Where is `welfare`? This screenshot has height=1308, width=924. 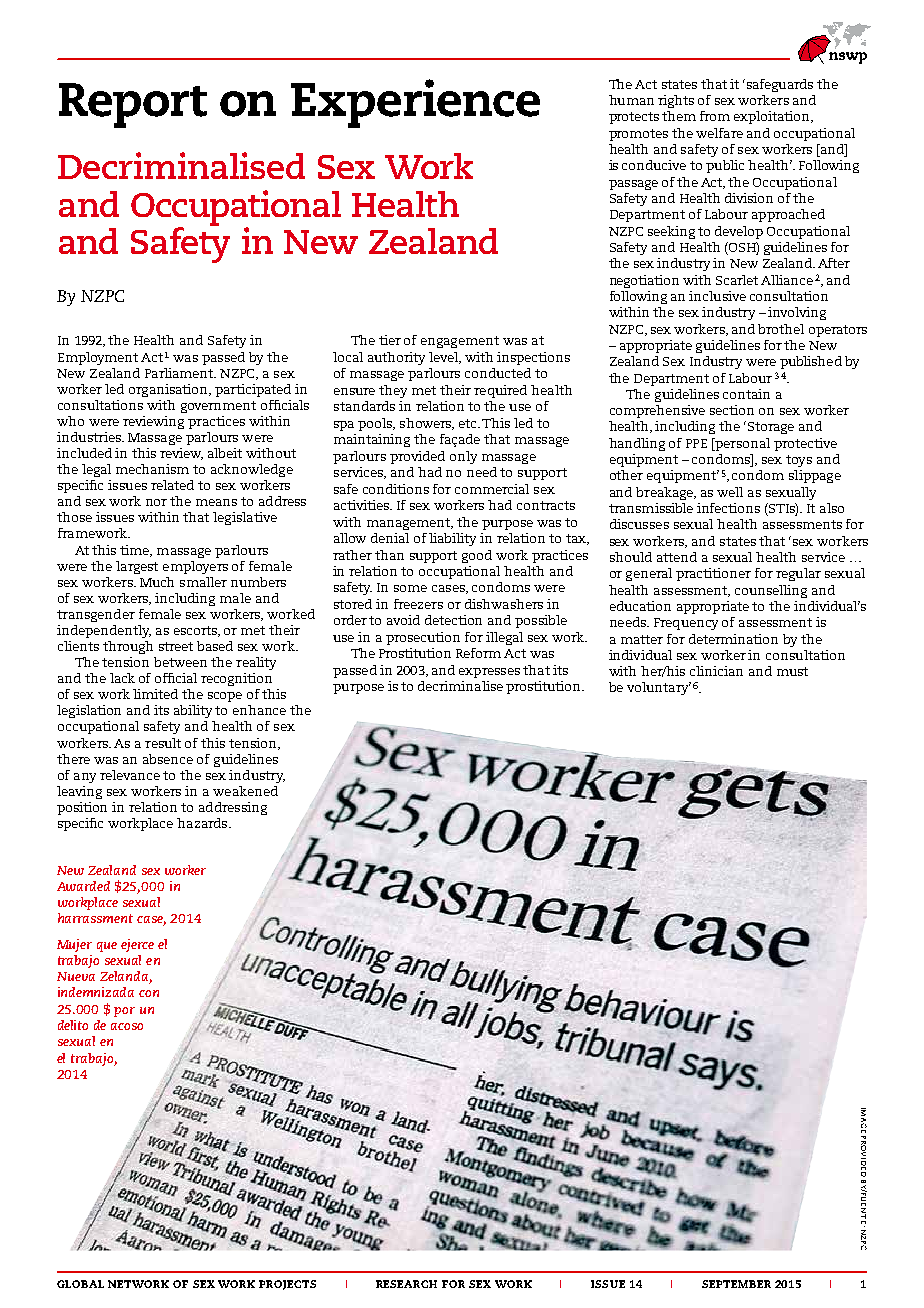
welfare is located at coordinates (719, 133).
